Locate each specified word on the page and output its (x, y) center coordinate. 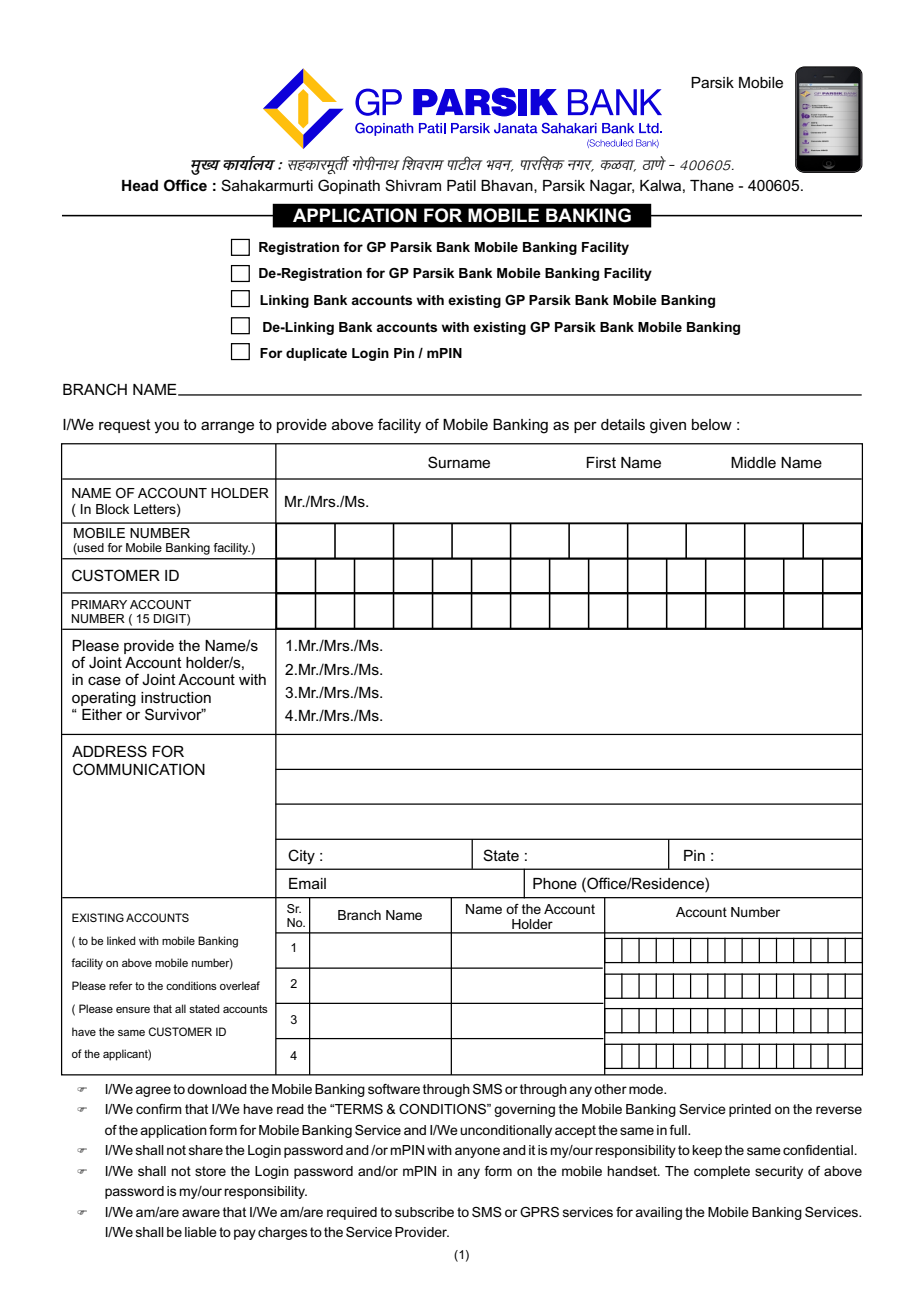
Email (307, 883)
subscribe (424, 1212)
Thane (712, 185)
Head (140, 185)
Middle (753, 462)
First (601, 462)
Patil (461, 185)
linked (121, 940)
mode (647, 1089)
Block (112, 509)
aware (201, 1213)
